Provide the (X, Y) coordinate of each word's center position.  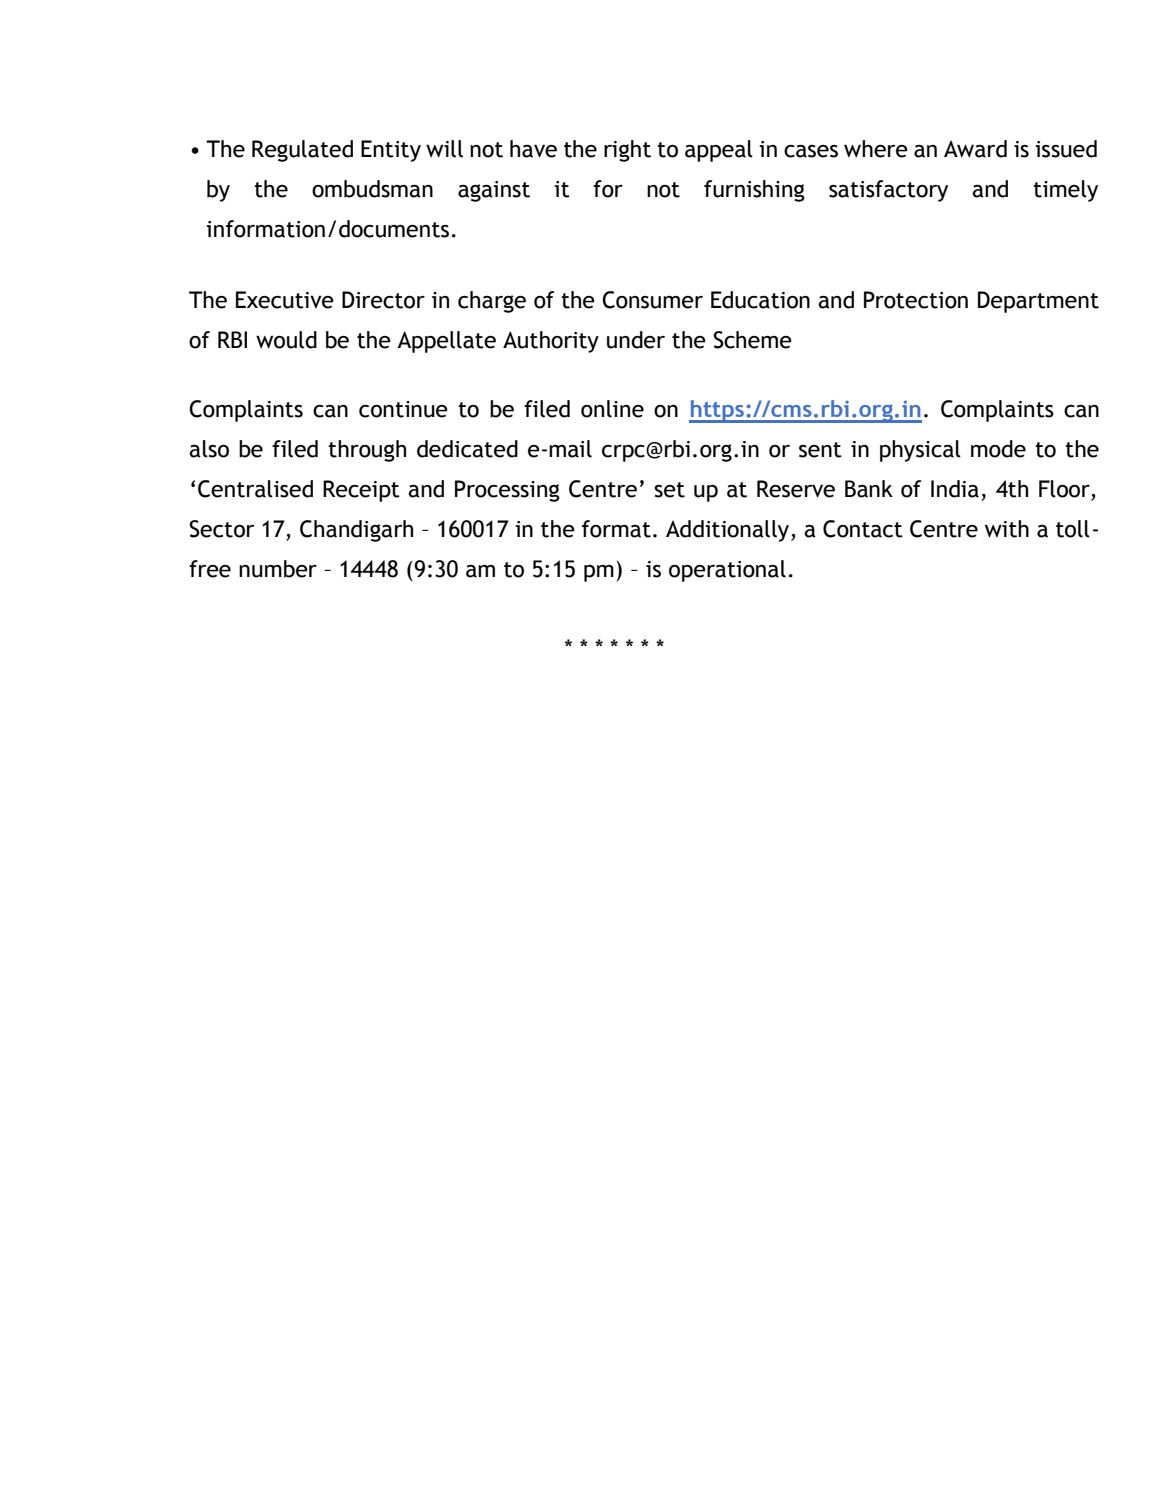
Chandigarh (356, 531)
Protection (916, 300)
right (627, 151)
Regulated (302, 151)
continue (403, 409)
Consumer (652, 300)
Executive (285, 300)
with (1007, 529)
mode (998, 449)
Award (975, 149)
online (612, 409)
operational (727, 571)
